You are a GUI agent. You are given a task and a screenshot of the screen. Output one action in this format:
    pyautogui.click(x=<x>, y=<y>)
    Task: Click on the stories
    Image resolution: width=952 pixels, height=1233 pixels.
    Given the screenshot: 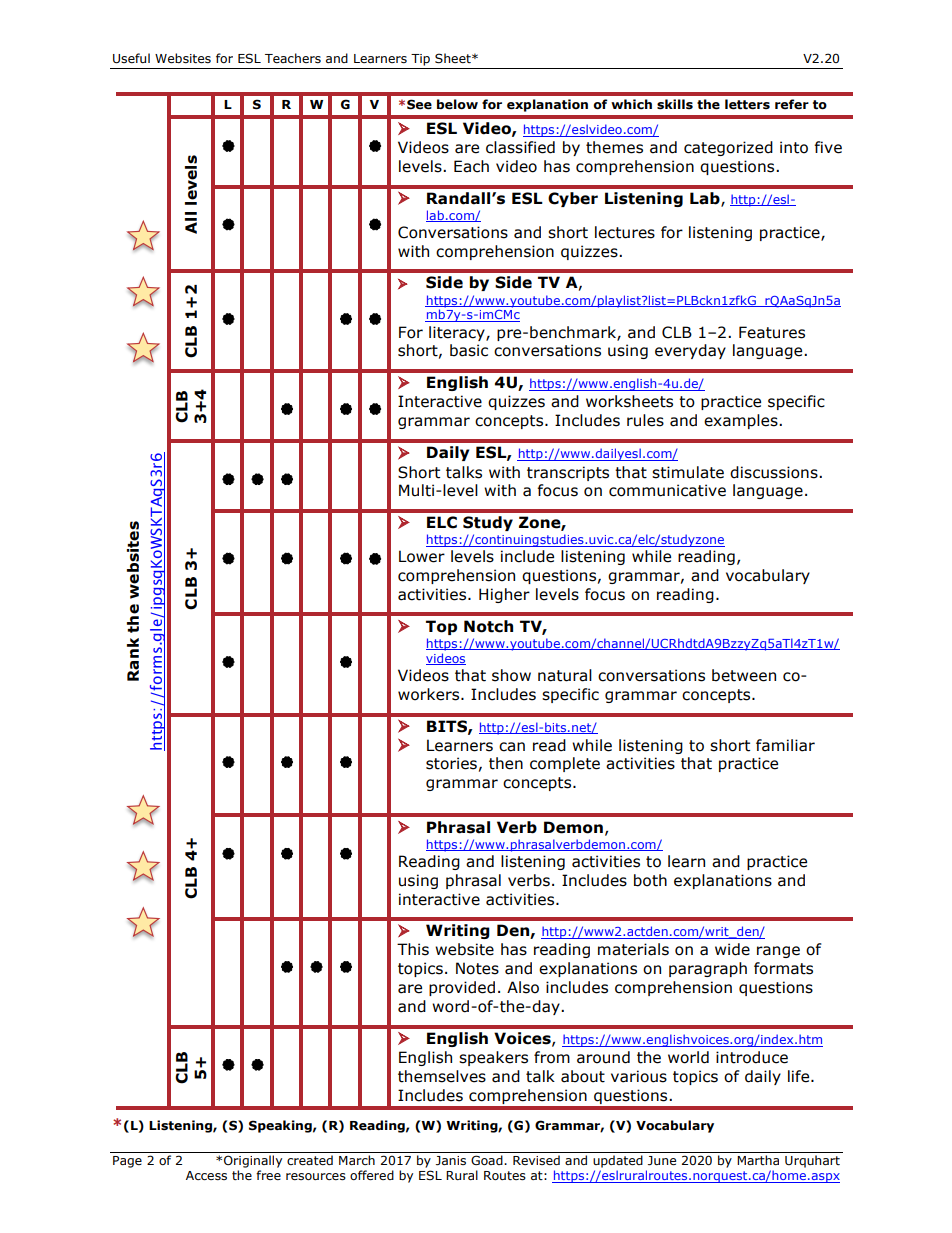 What is the action you would take?
    pyautogui.click(x=451, y=763)
